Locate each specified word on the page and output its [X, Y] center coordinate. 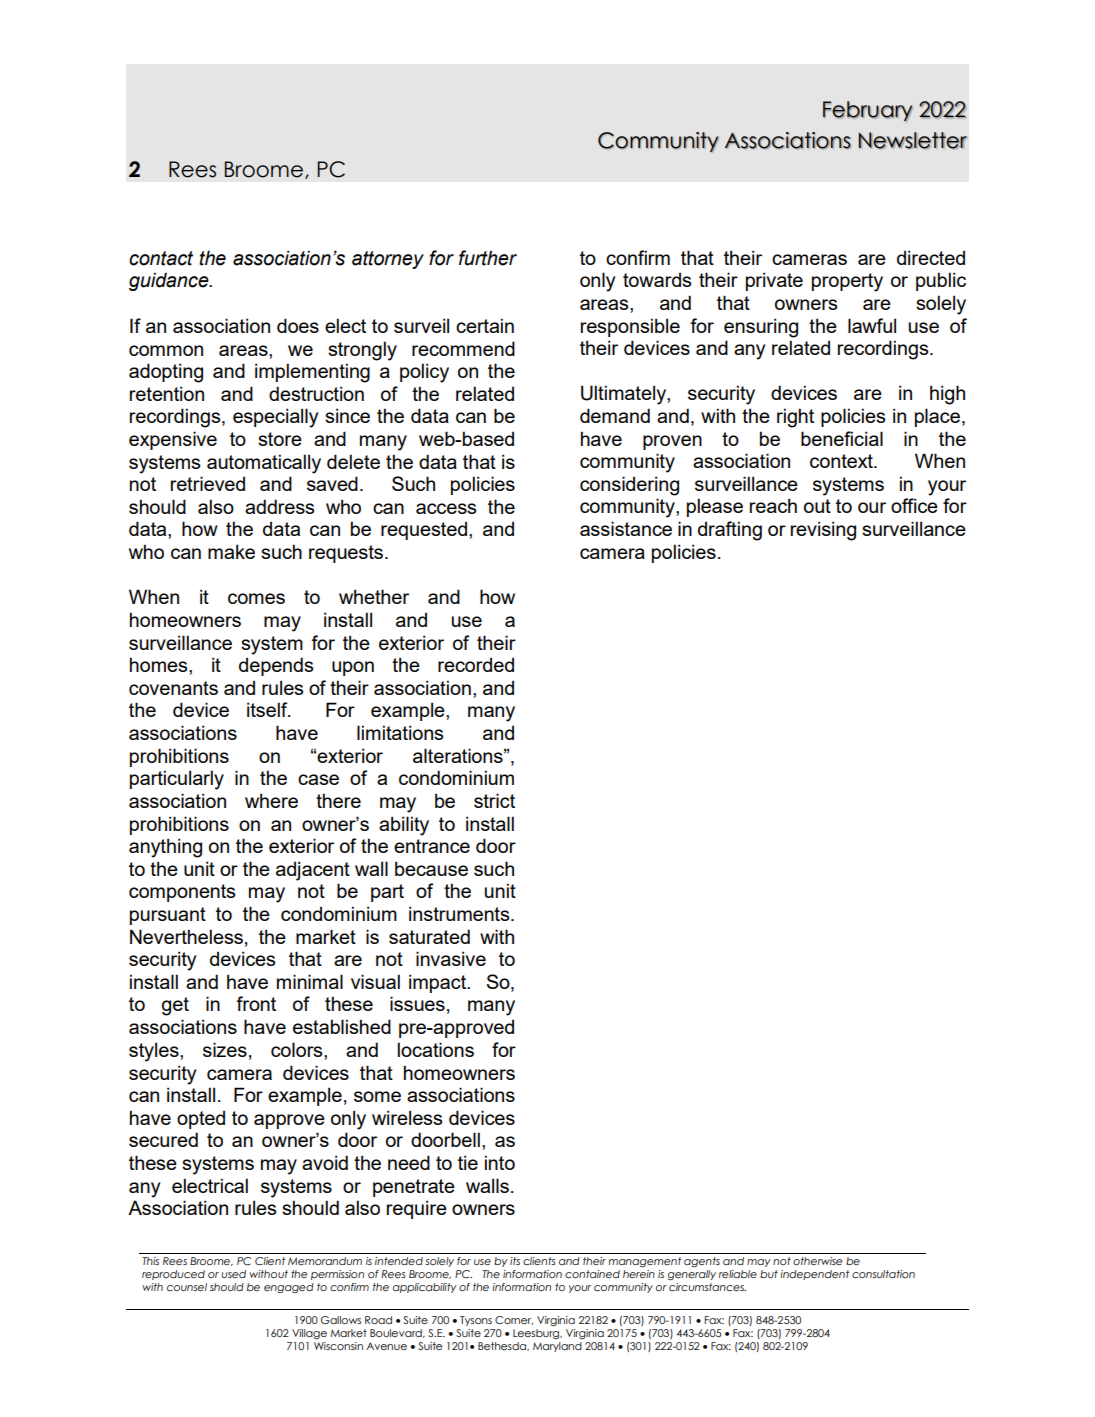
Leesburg [537, 1334]
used [234, 1274]
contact [161, 258]
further [488, 258]
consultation [883, 1274]
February [868, 111]
